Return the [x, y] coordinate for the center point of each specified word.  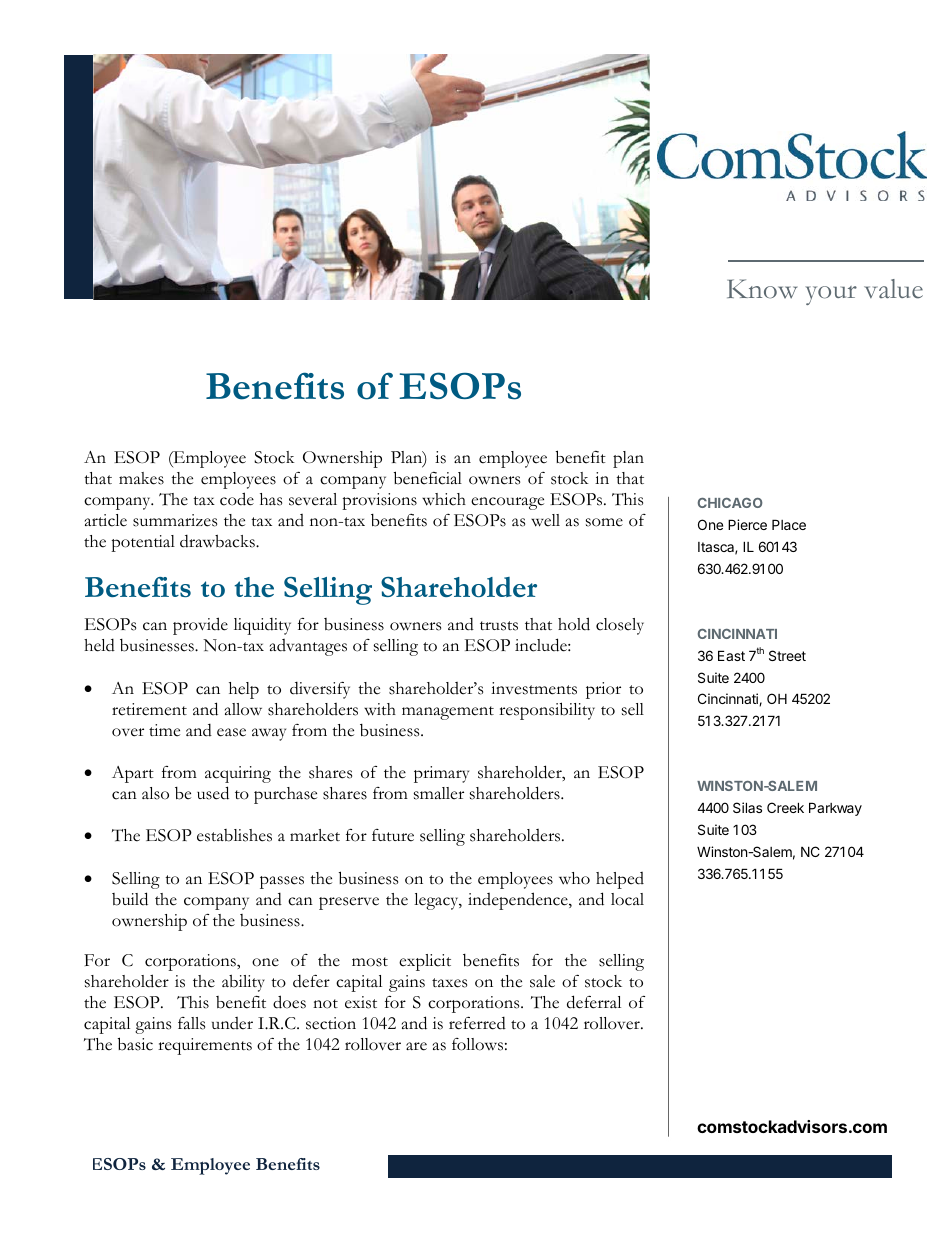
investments [534, 688]
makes [141, 478]
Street [787, 655]
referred [477, 1023]
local [627, 899]
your [831, 295]
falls [191, 1023]
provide [200, 626]
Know [762, 289]
